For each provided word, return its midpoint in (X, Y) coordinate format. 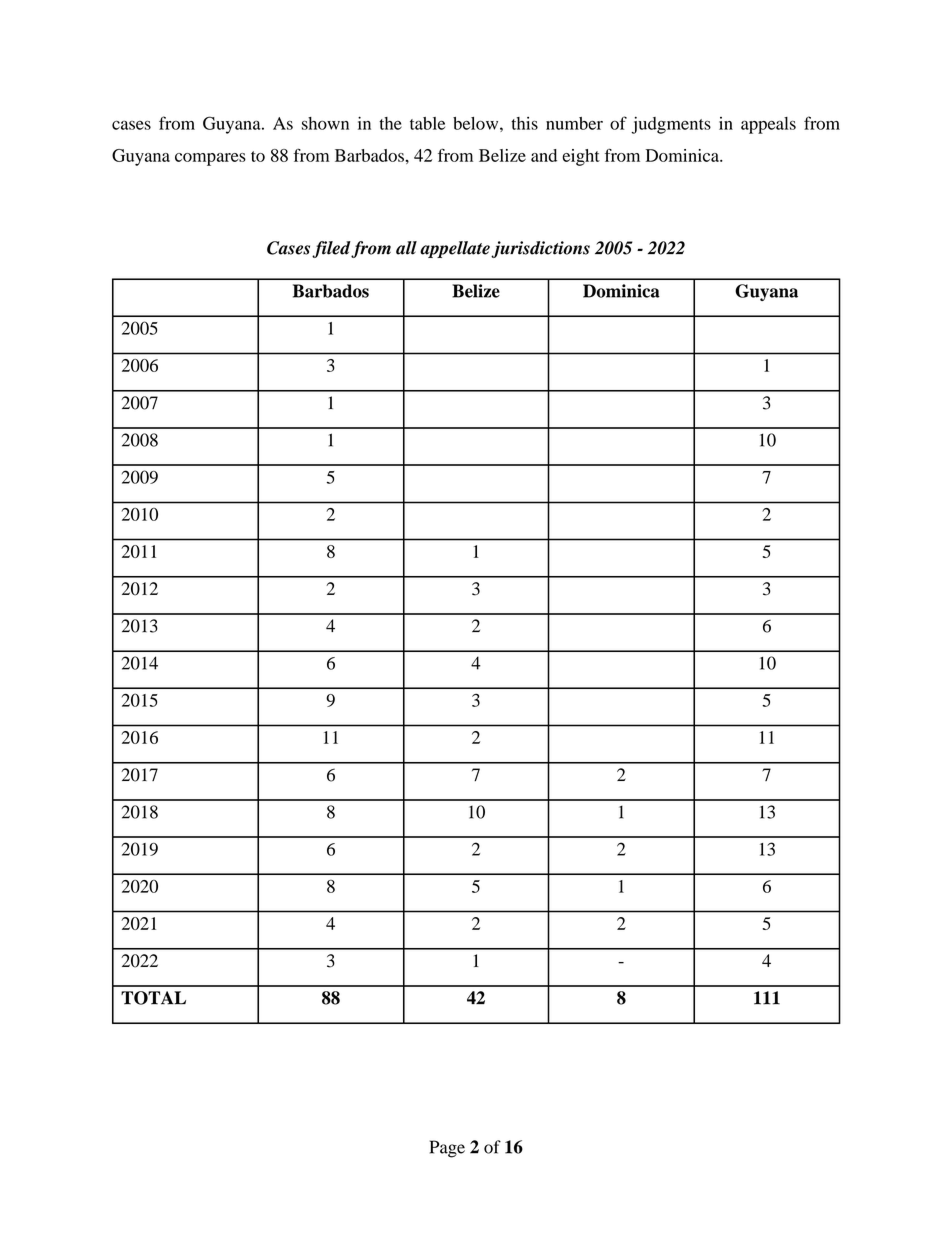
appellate (456, 249)
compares (210, 159)
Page (447, 1149)
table (427, 123)
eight (581, 157)
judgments (671, 125)
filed (331, 249)
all (406, 248)
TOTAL (153, 998)
